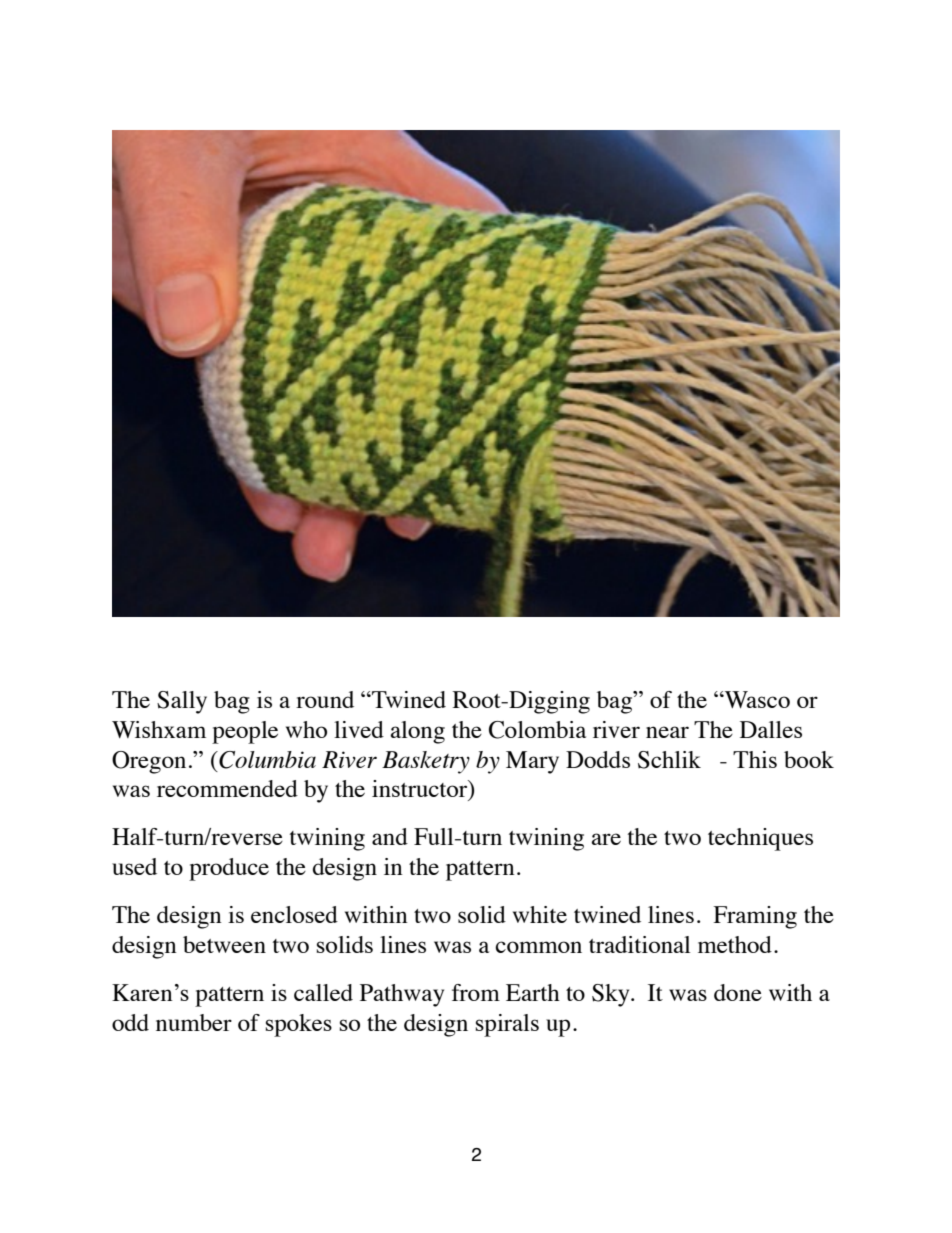 The width and height of the screenshot is (952, 1233). I want to click on number, so click(194, 1022).
